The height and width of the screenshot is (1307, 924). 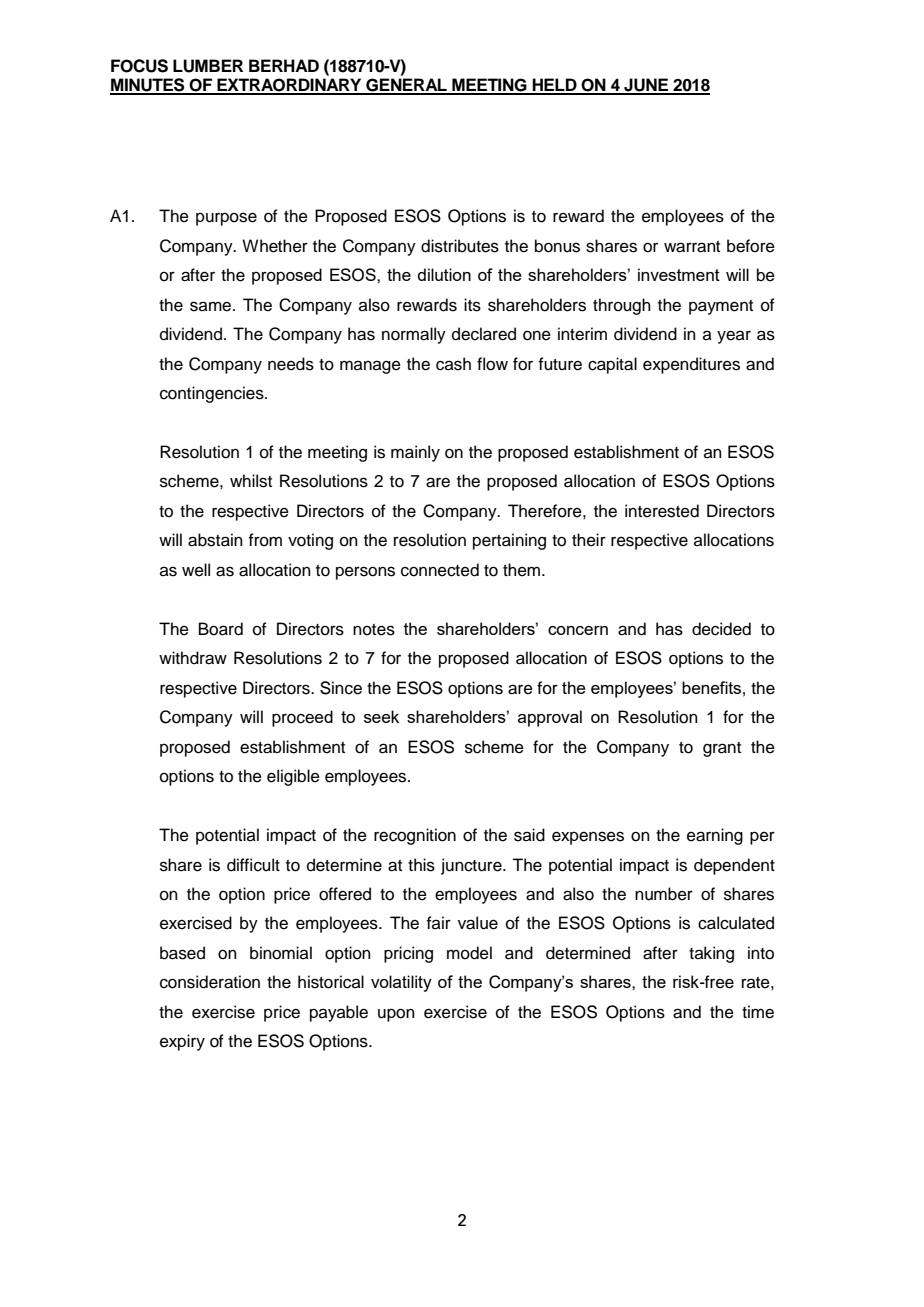 I want to click on connected, so click(x=440, y=570).
